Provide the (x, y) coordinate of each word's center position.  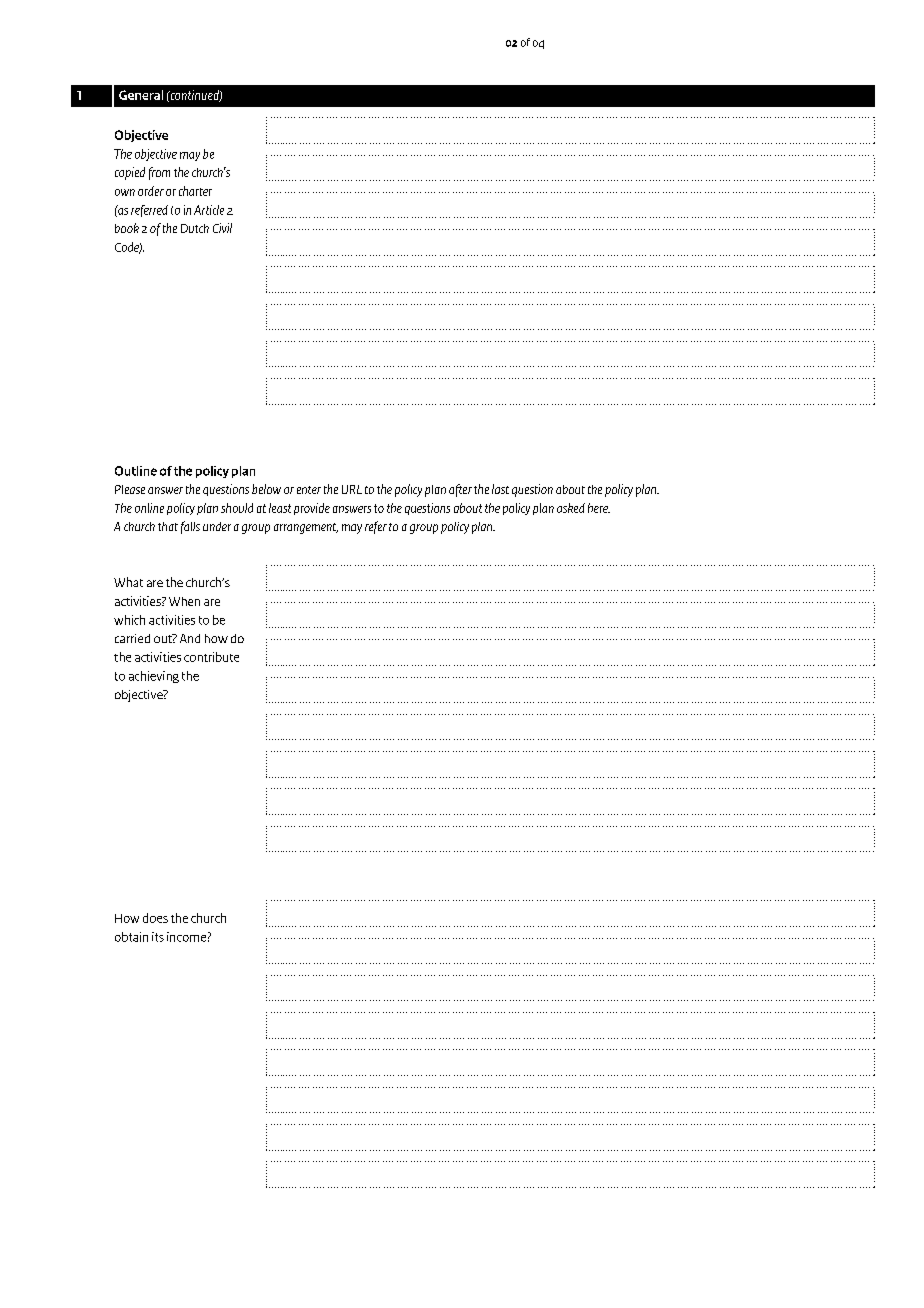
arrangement (306, 528)
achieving (154, 677)
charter (195, 191)
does (155, 918)
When (184, 601)
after (460, 490)
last (500, 489)
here (599, 508)
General (141, 95)
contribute (211, 657)
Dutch (195, 228)
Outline (136, 471)
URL (352, 489)
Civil (222, 228)
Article (209, 210)
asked (571, 508)
